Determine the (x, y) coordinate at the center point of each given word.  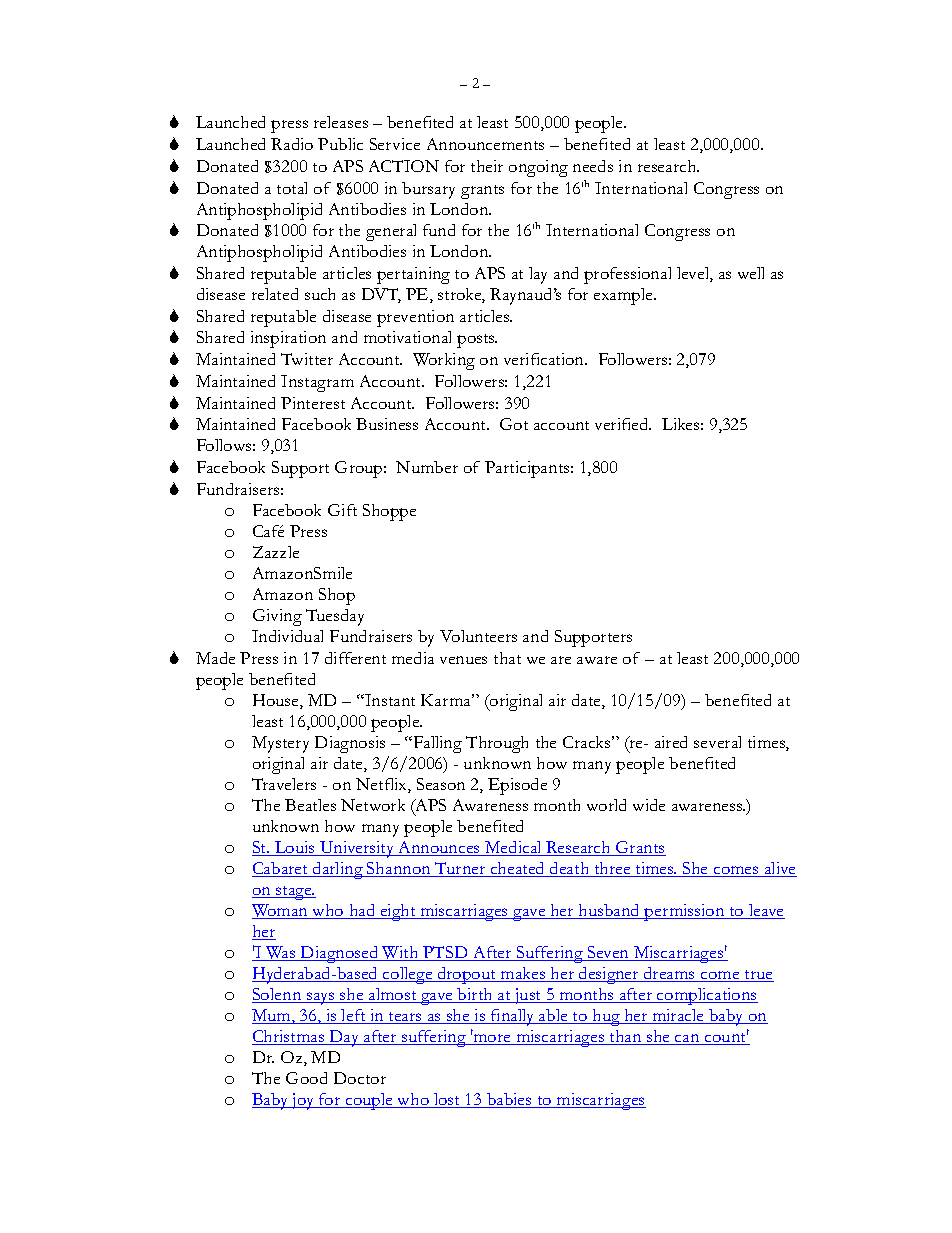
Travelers (284, 784)
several (717, 742)
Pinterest (313, 403)
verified (623, 424)
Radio (292, 144)
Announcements (485, 144)
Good (306, 1078)
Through (497, 744)
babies (509, 1100)
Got (514, 424)
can (687, 1039)
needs (593, 166)
